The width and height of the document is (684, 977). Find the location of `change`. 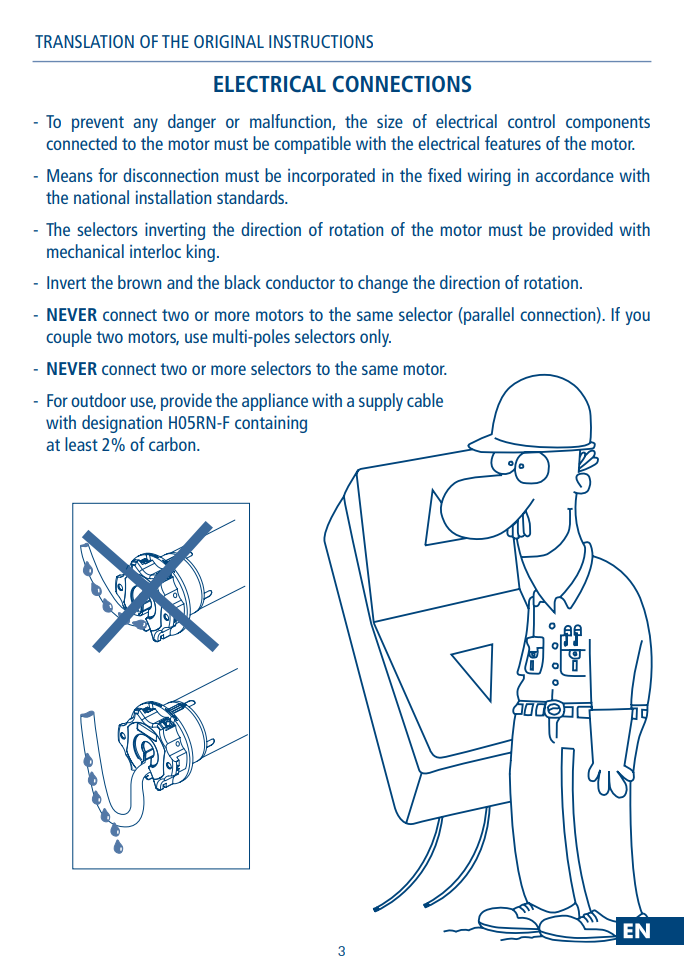

change is located at coordinates (383, 284).
